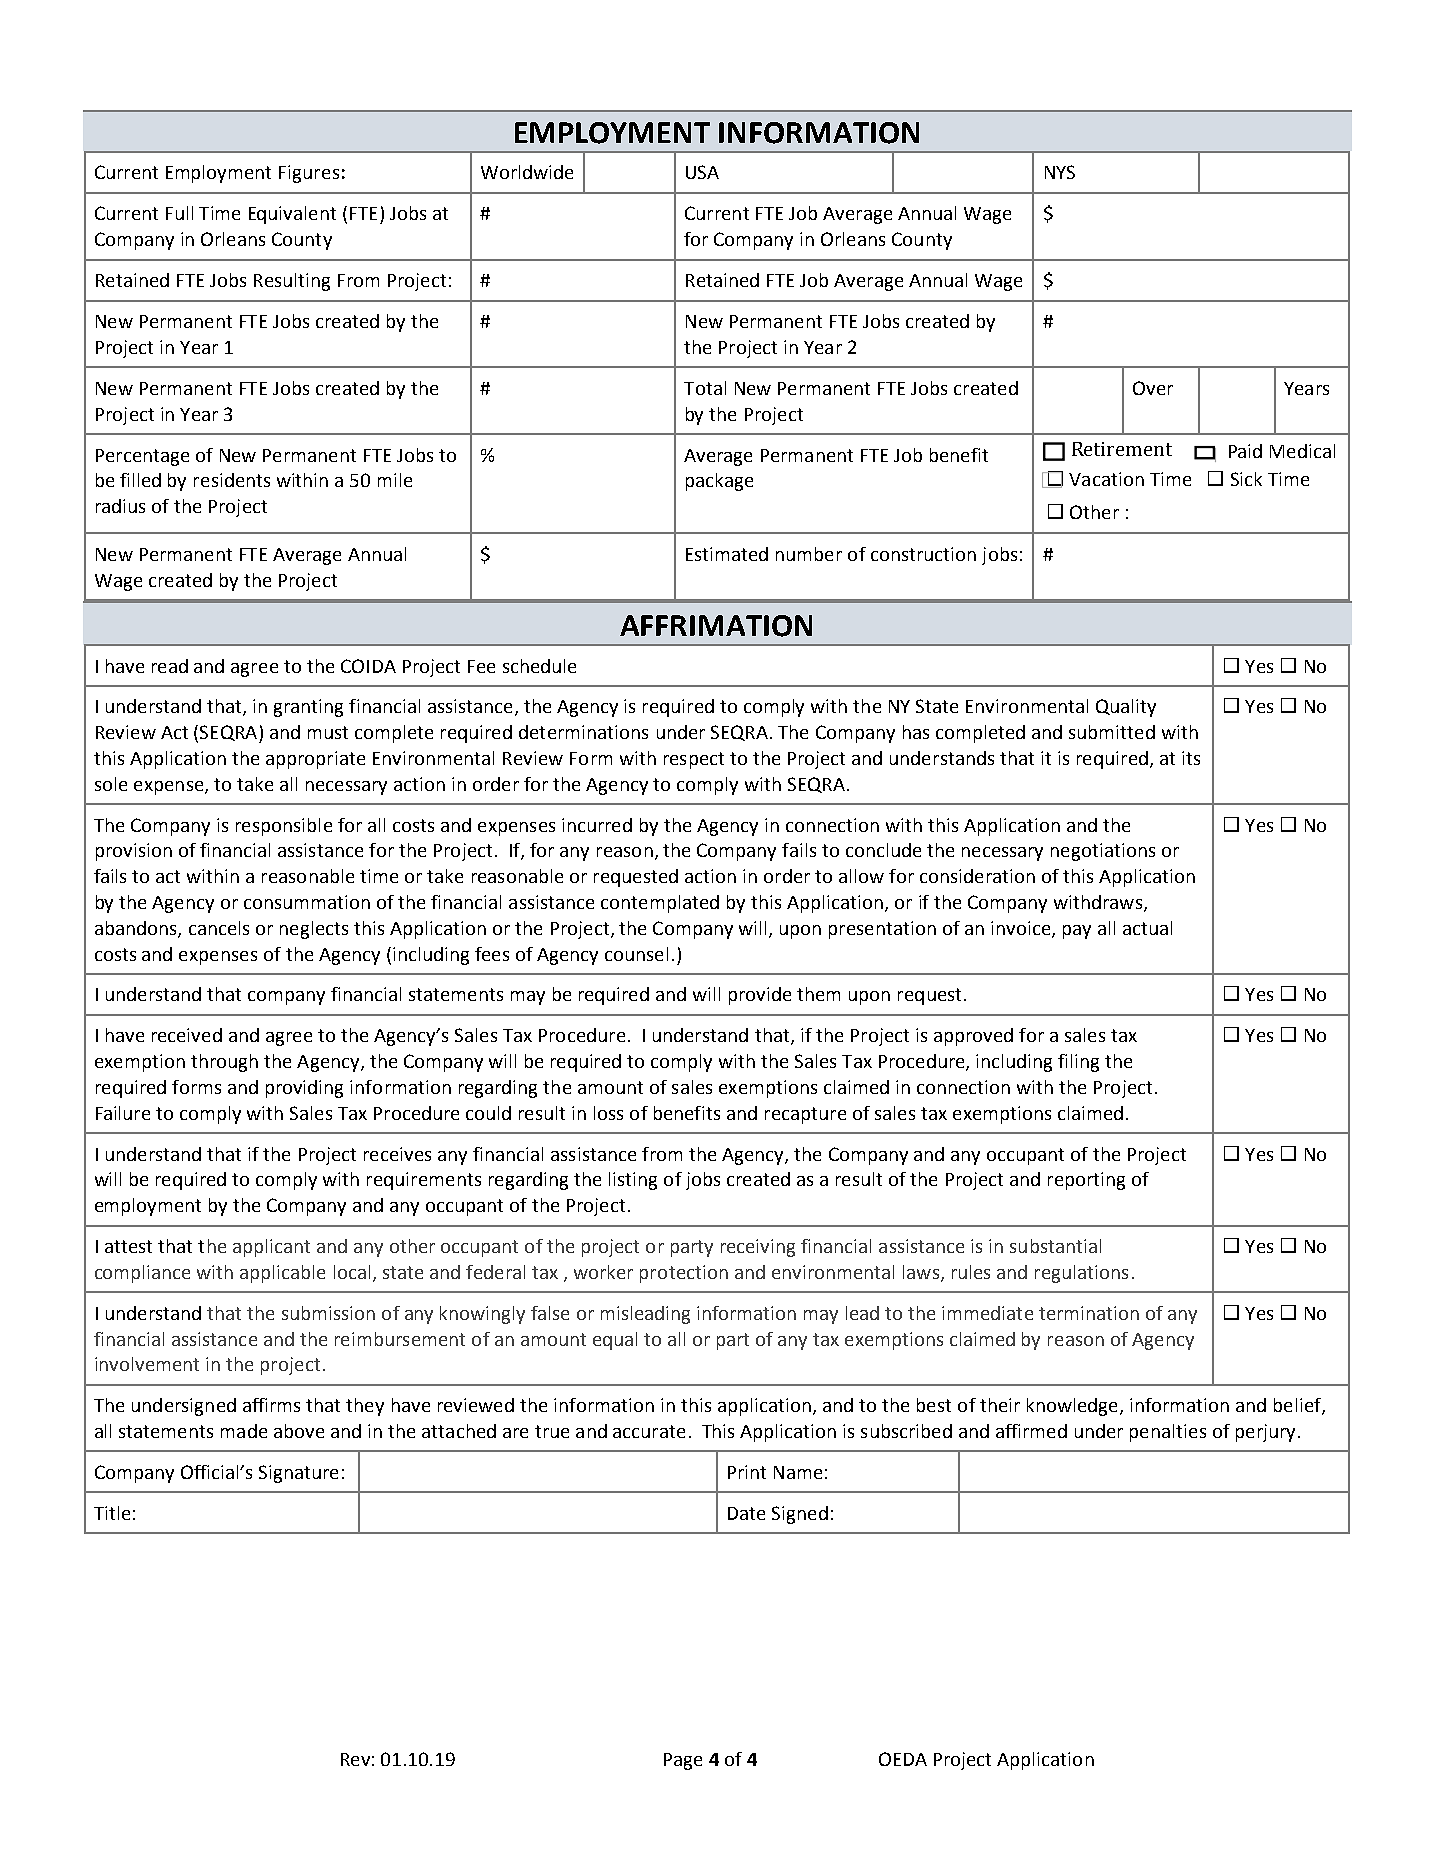 The image size is (1434, 1856). Describe the element at coordinates (328, 1313) in the image. I see `submission` at that location.
